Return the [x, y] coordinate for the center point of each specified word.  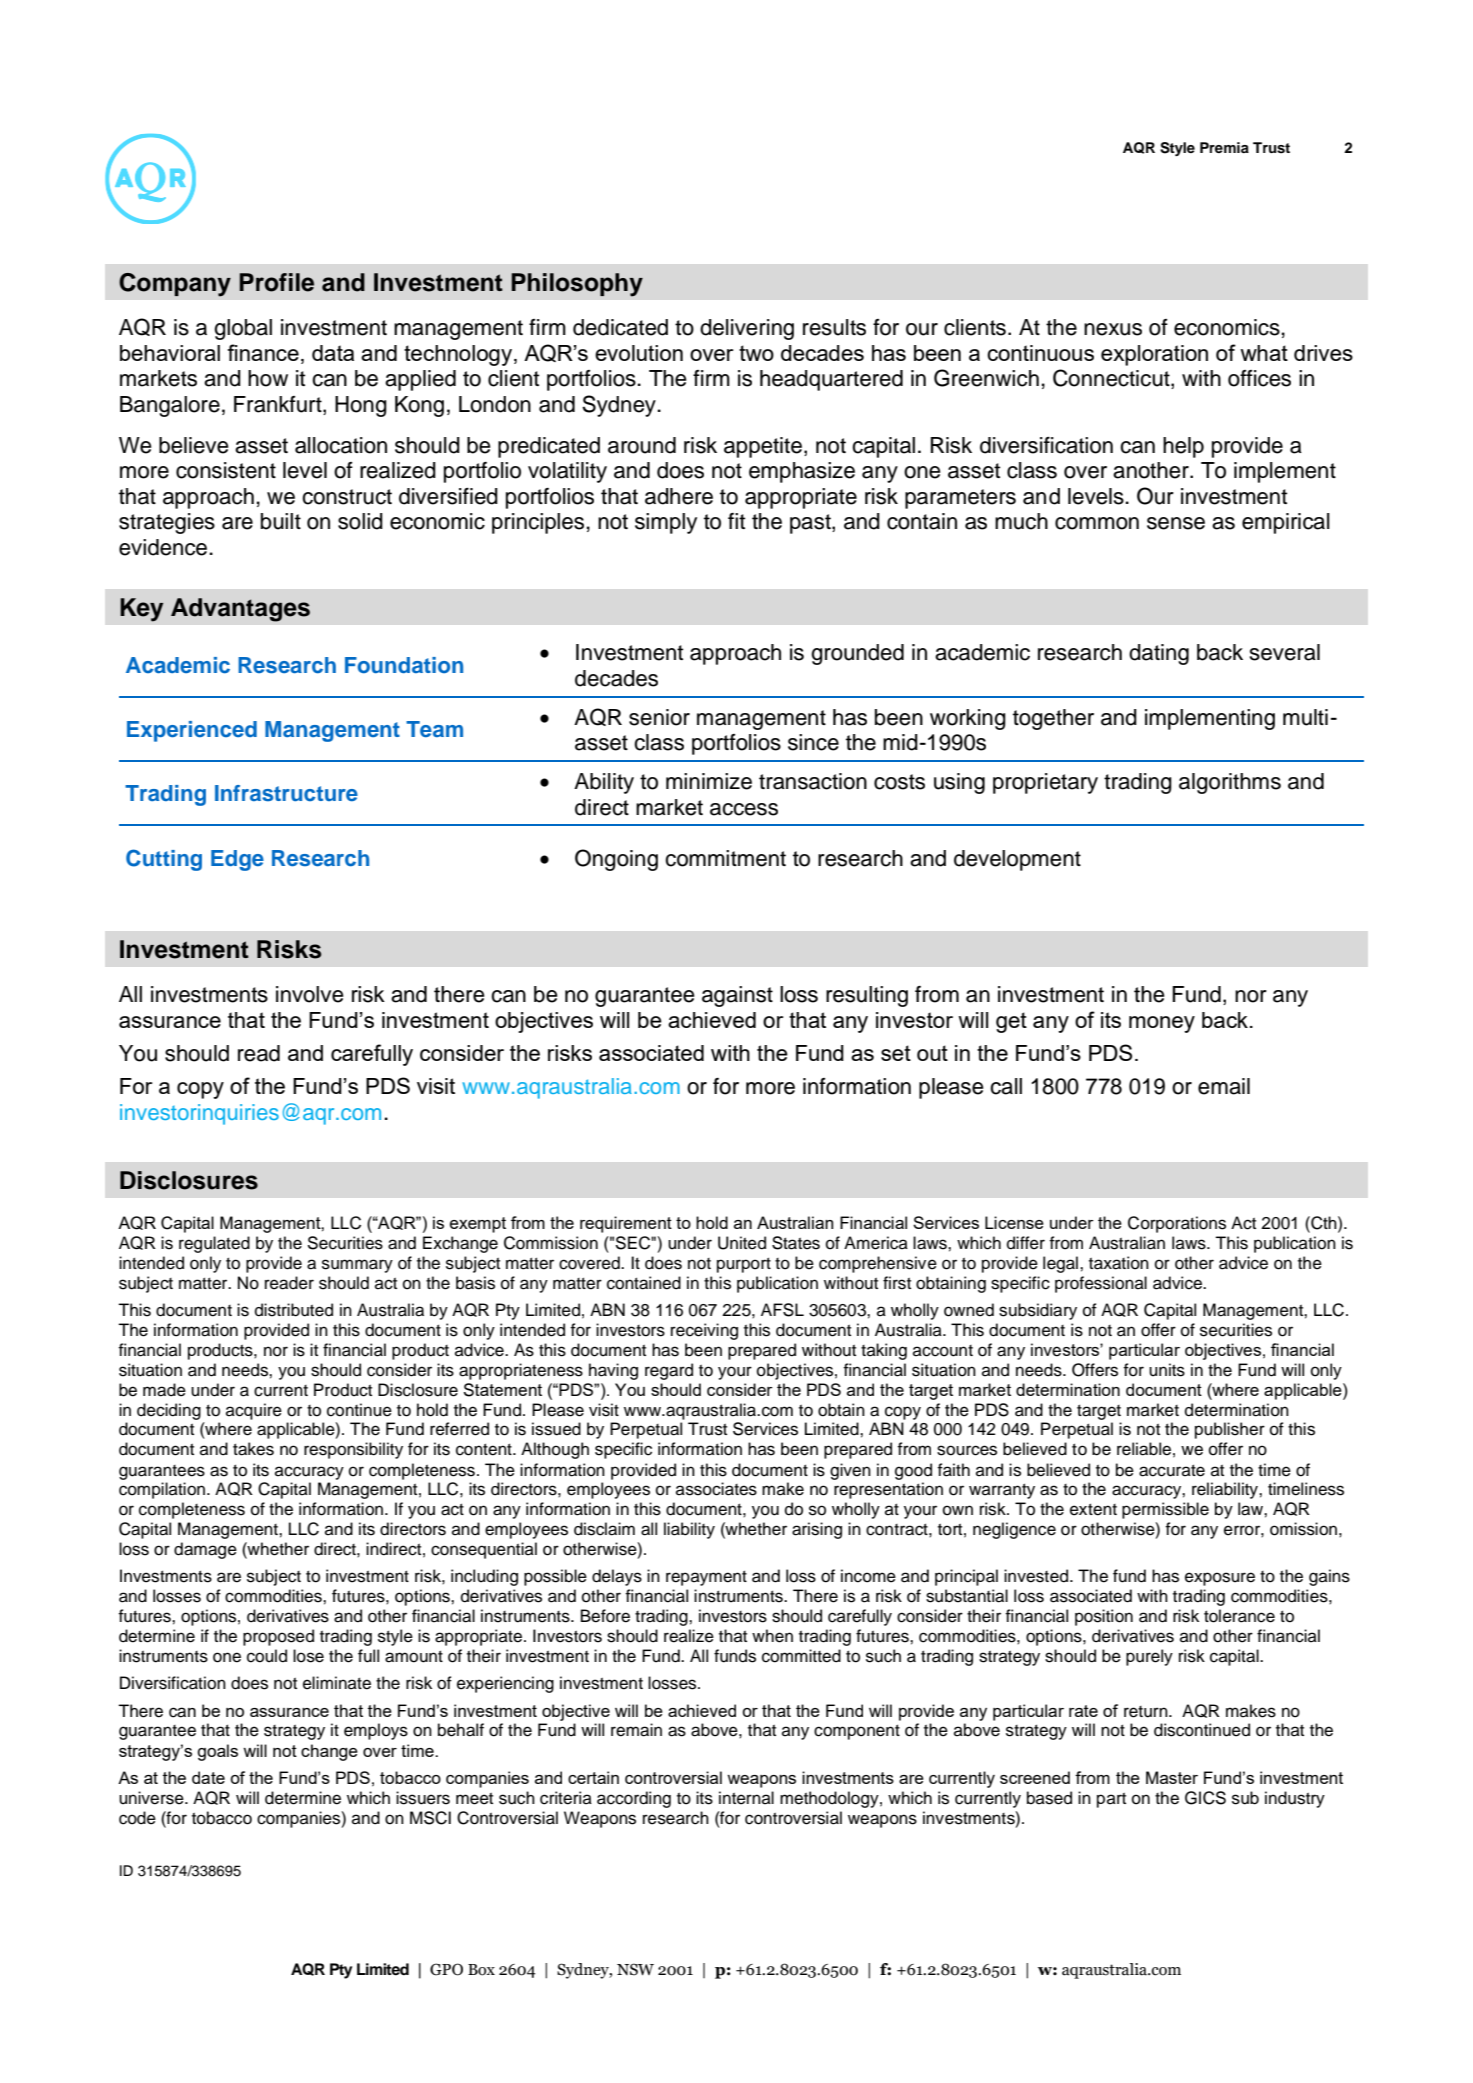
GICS [1205, 1798]
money [1162, 1024]
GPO [446, 1969]
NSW [635, 1969]
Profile [276, 282]
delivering [747, 329]
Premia [1224, 147]
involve [310, 994]
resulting [867, 996]
